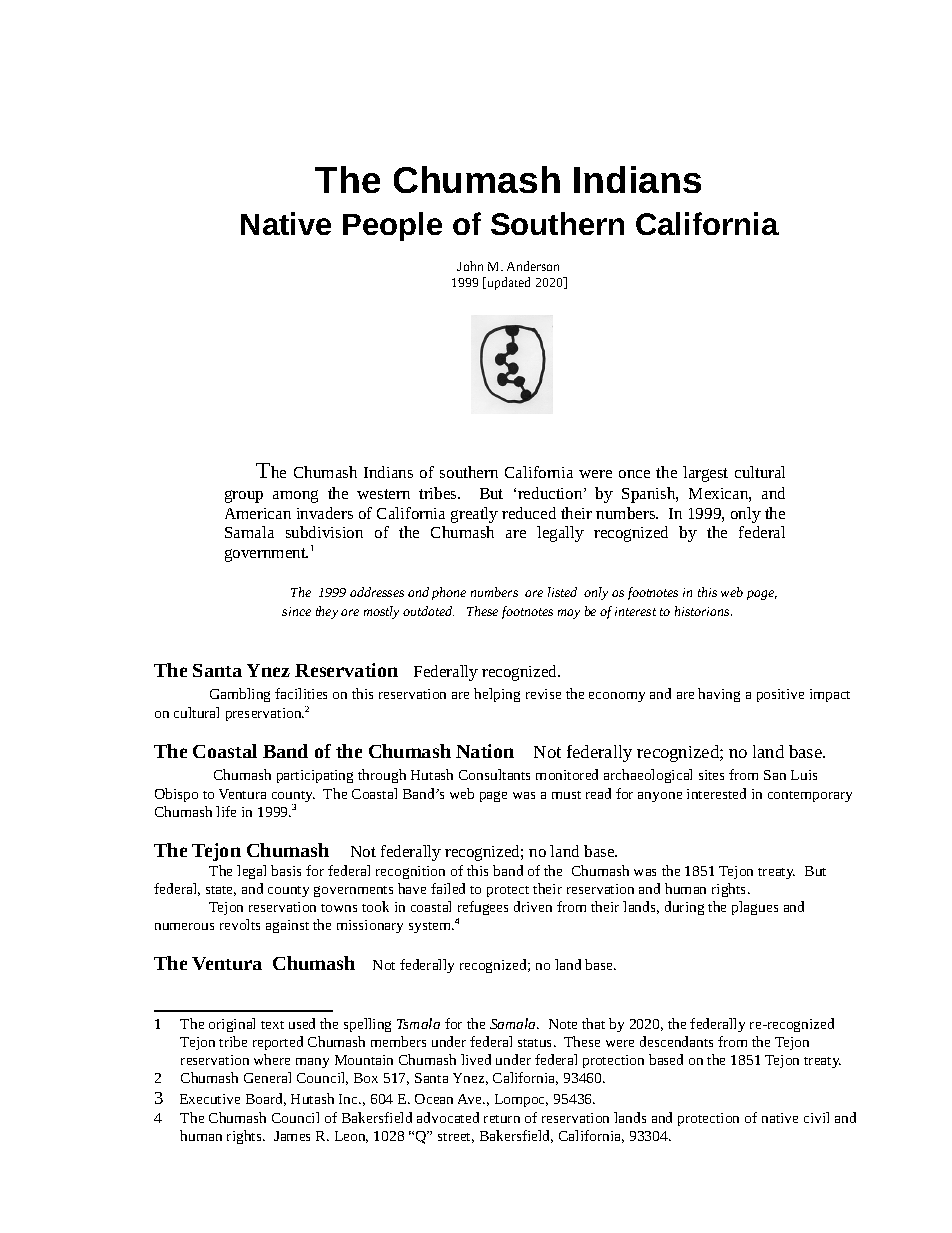  I want to click on helping, so click(497, 695).
